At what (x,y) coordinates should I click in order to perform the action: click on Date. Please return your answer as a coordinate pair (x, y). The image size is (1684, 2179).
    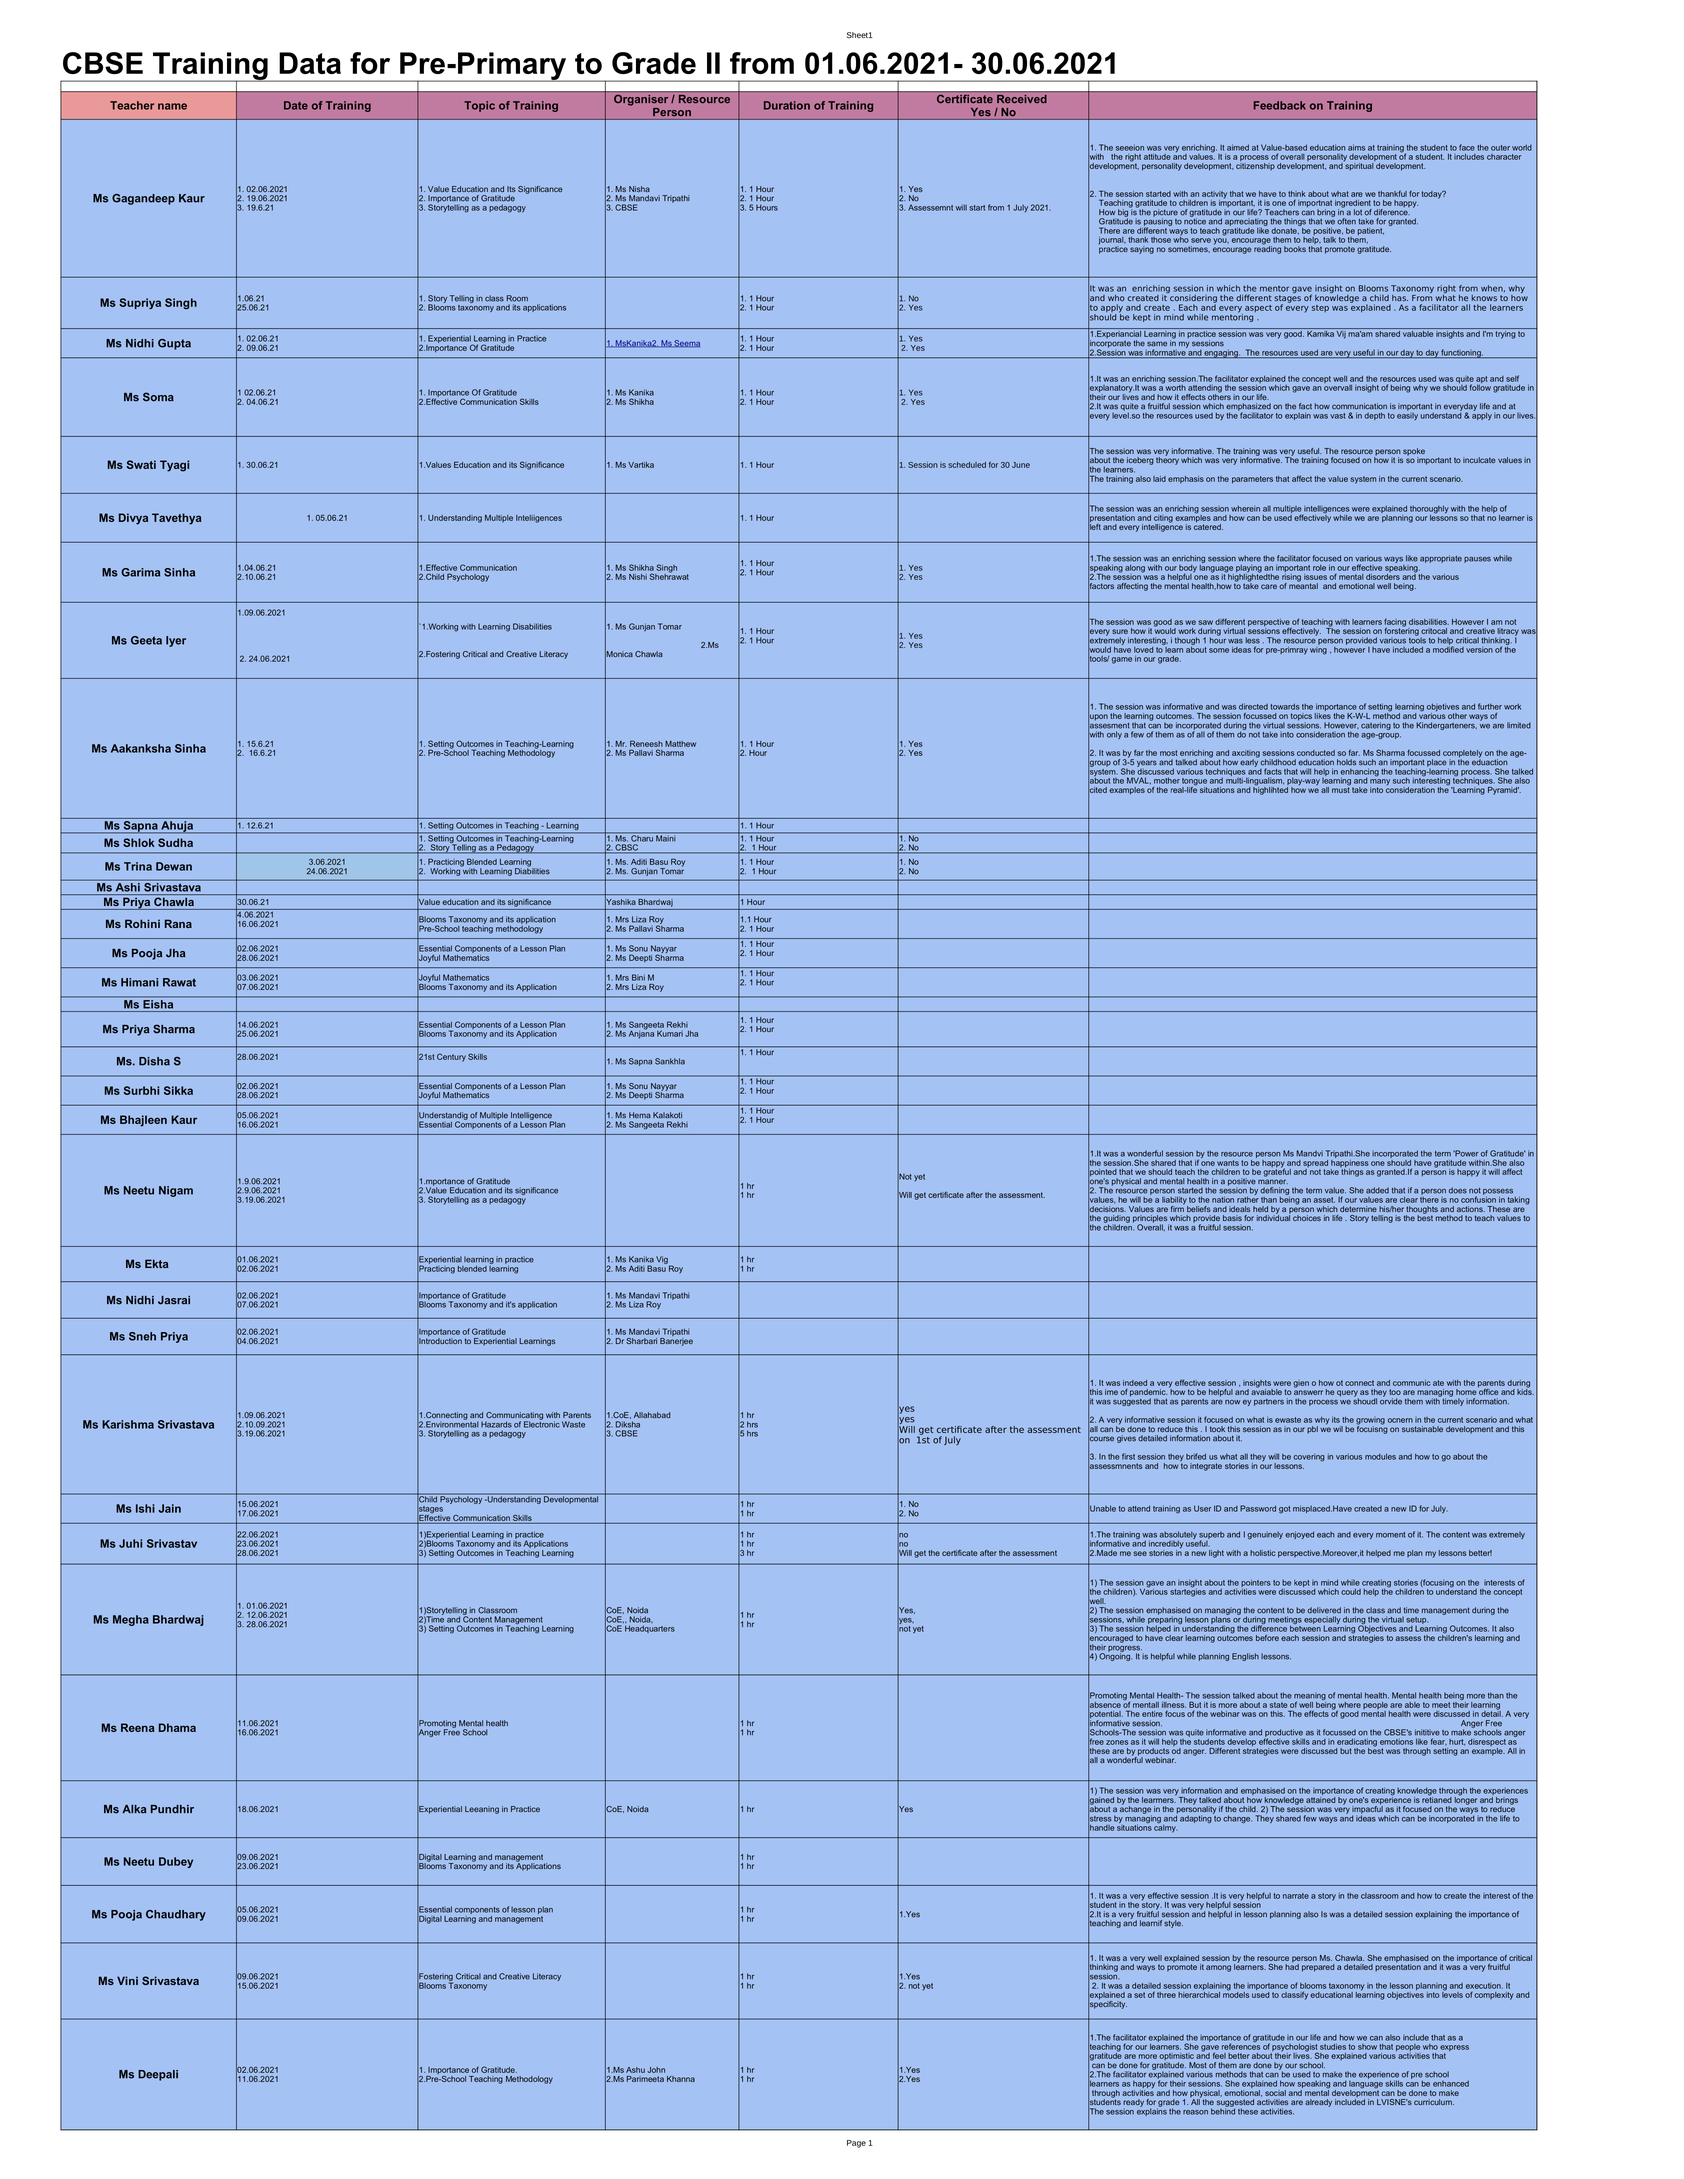
    Looking at the image, I should click on (296, 105).
